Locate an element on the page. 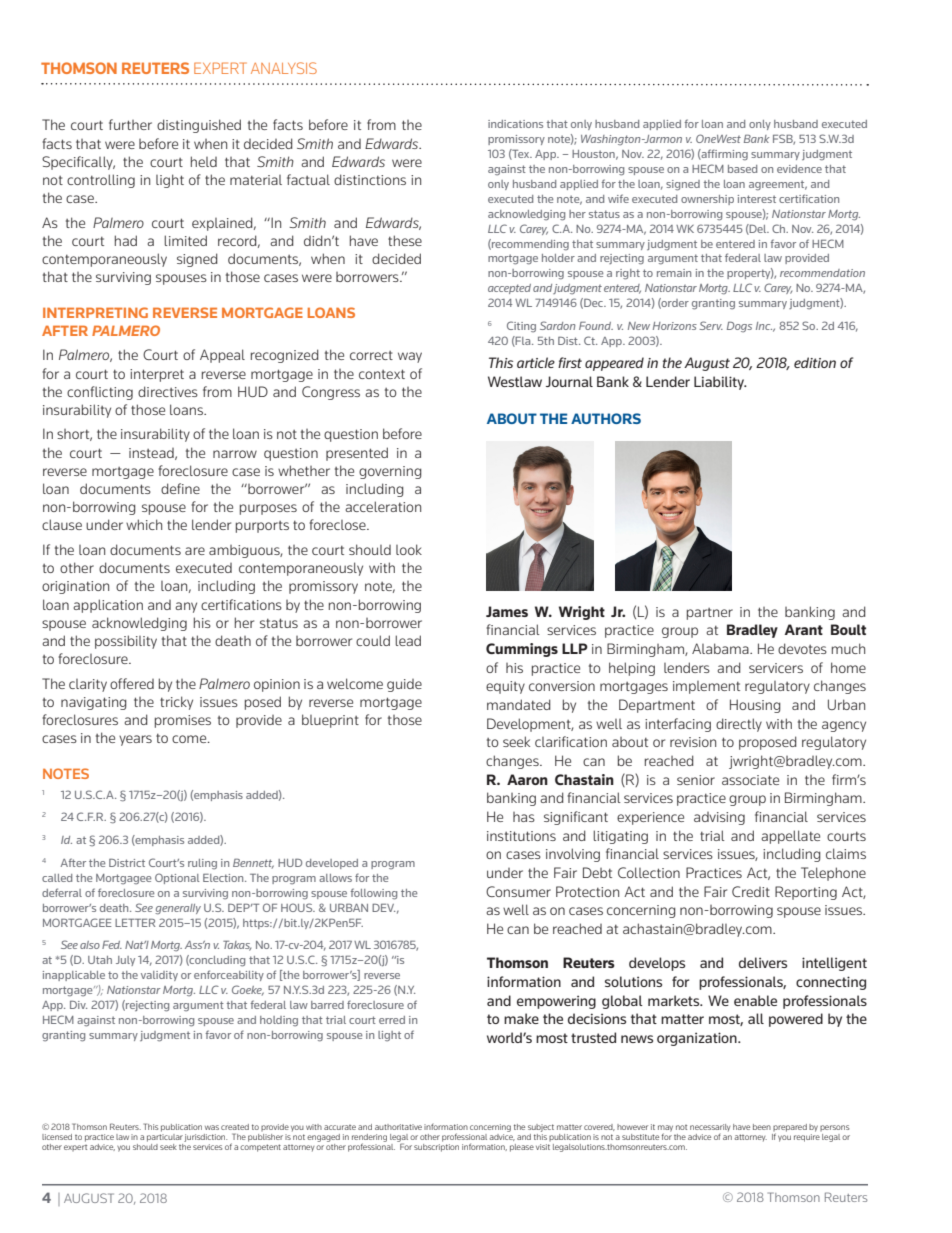  directives is located at coordinates (168, 391).
